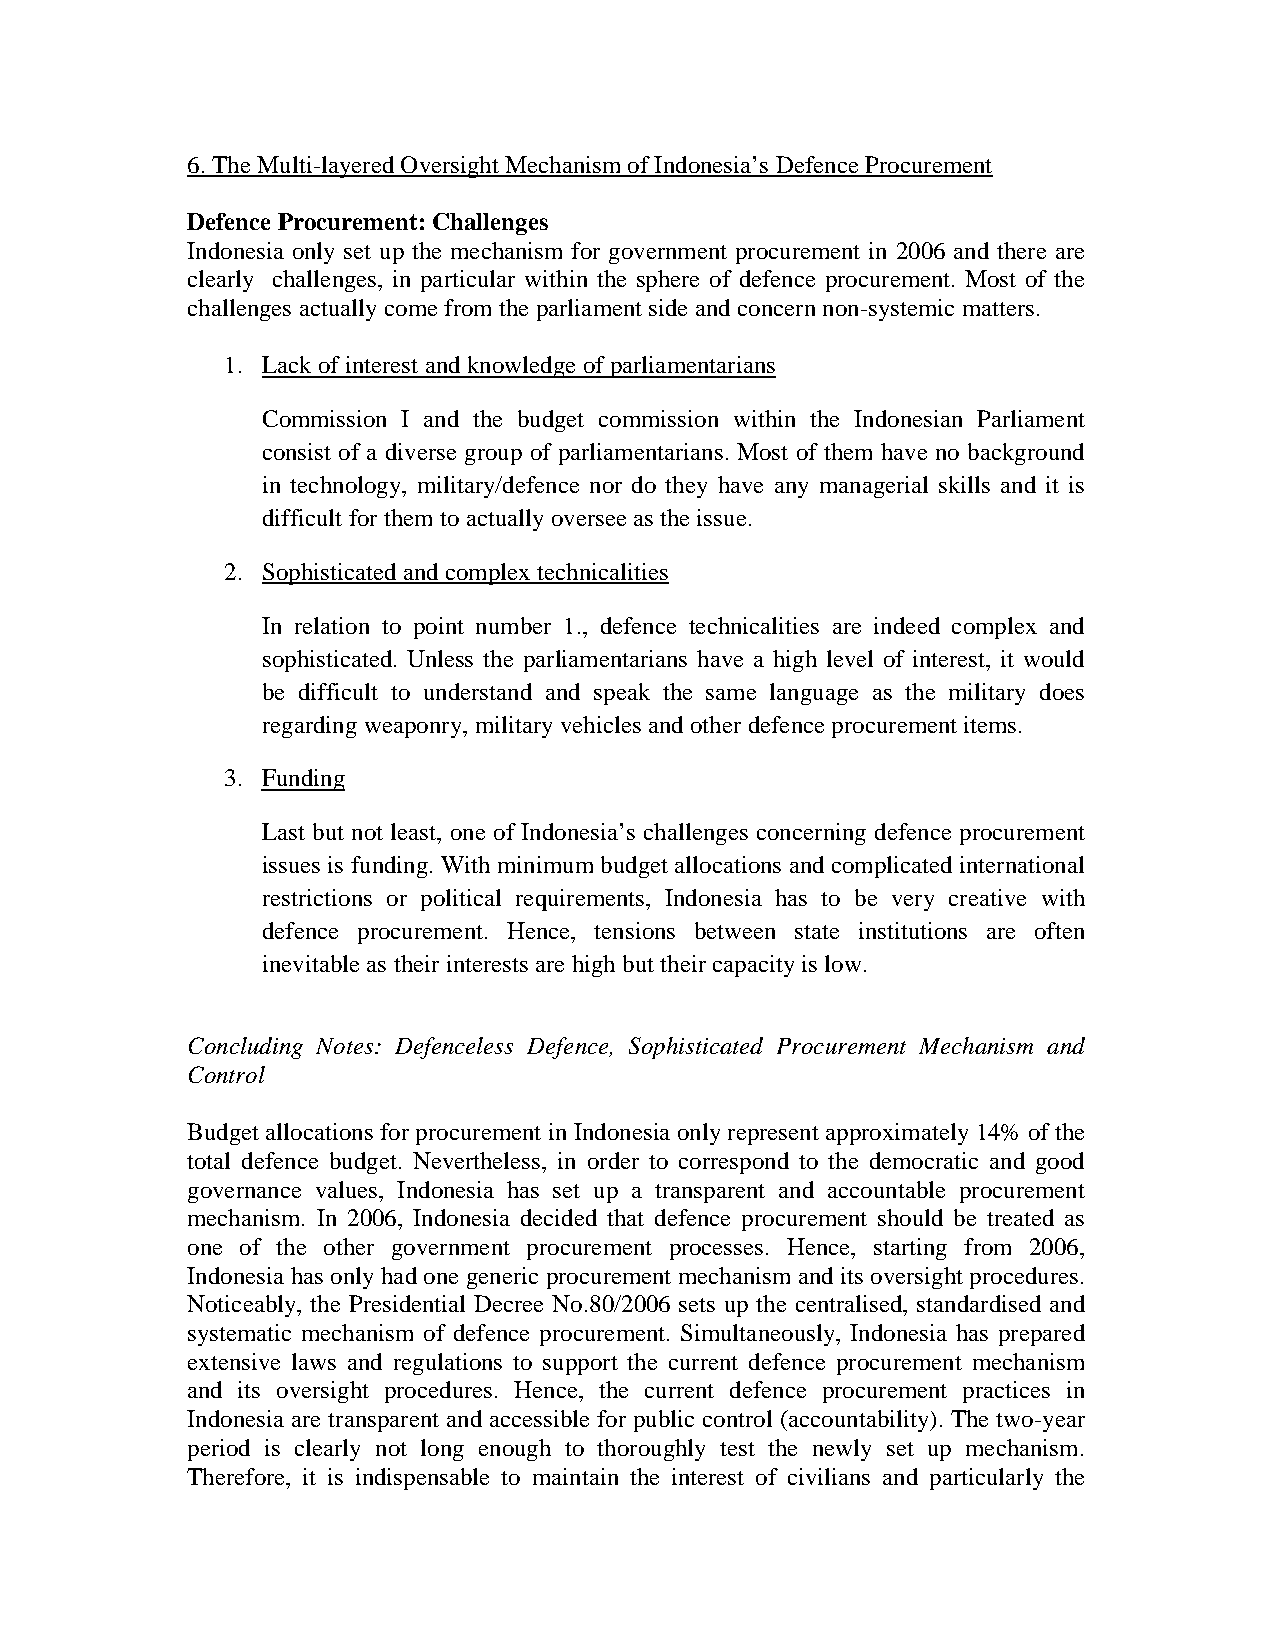 The height and width of the screenshot is (1646, 1272). What do you see at coordinates (317, 897) in the screenshot?
I see `restrictions` at bounding box center [317, 897].
